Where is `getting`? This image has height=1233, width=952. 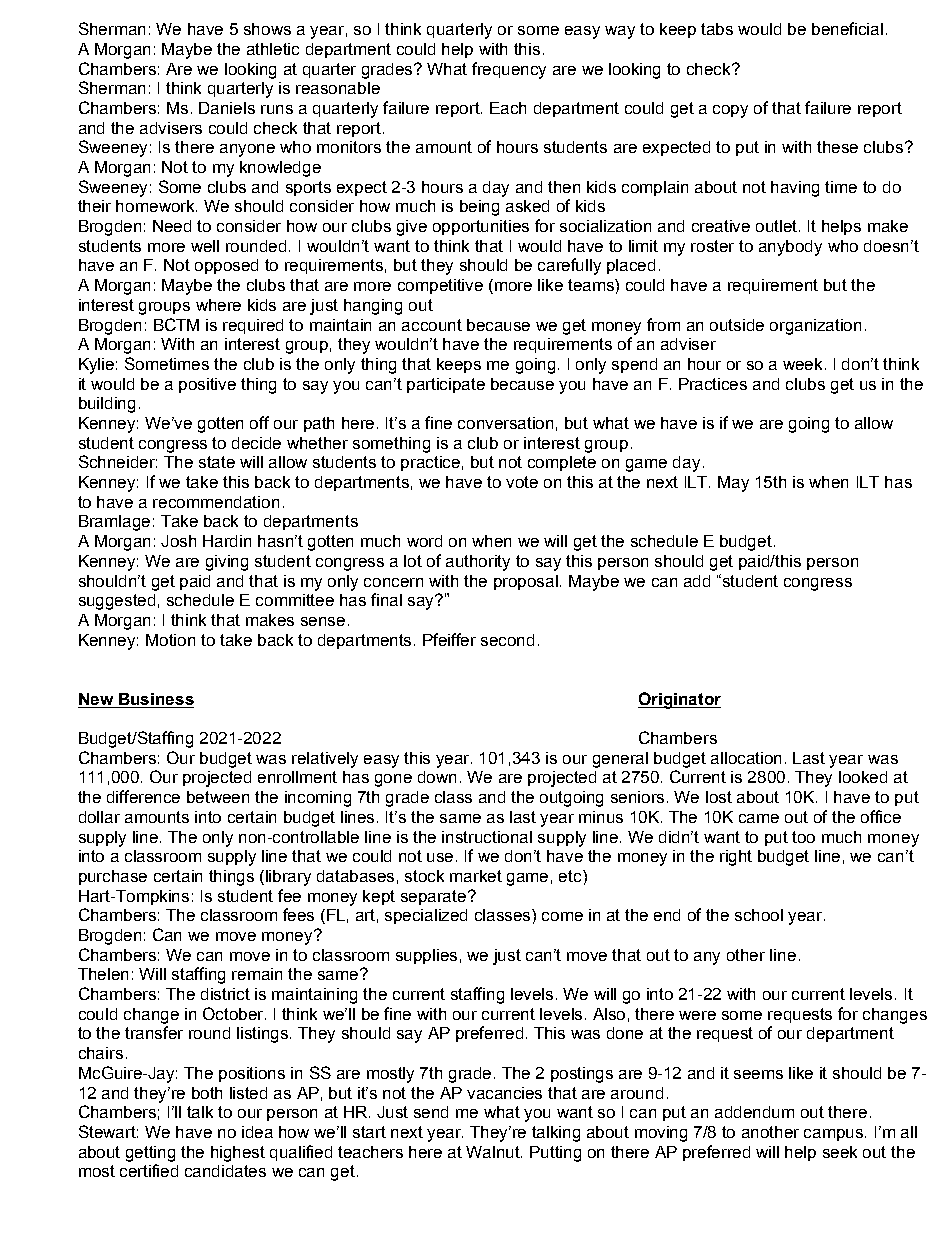
getting is located at coordinates (150, 1154).
